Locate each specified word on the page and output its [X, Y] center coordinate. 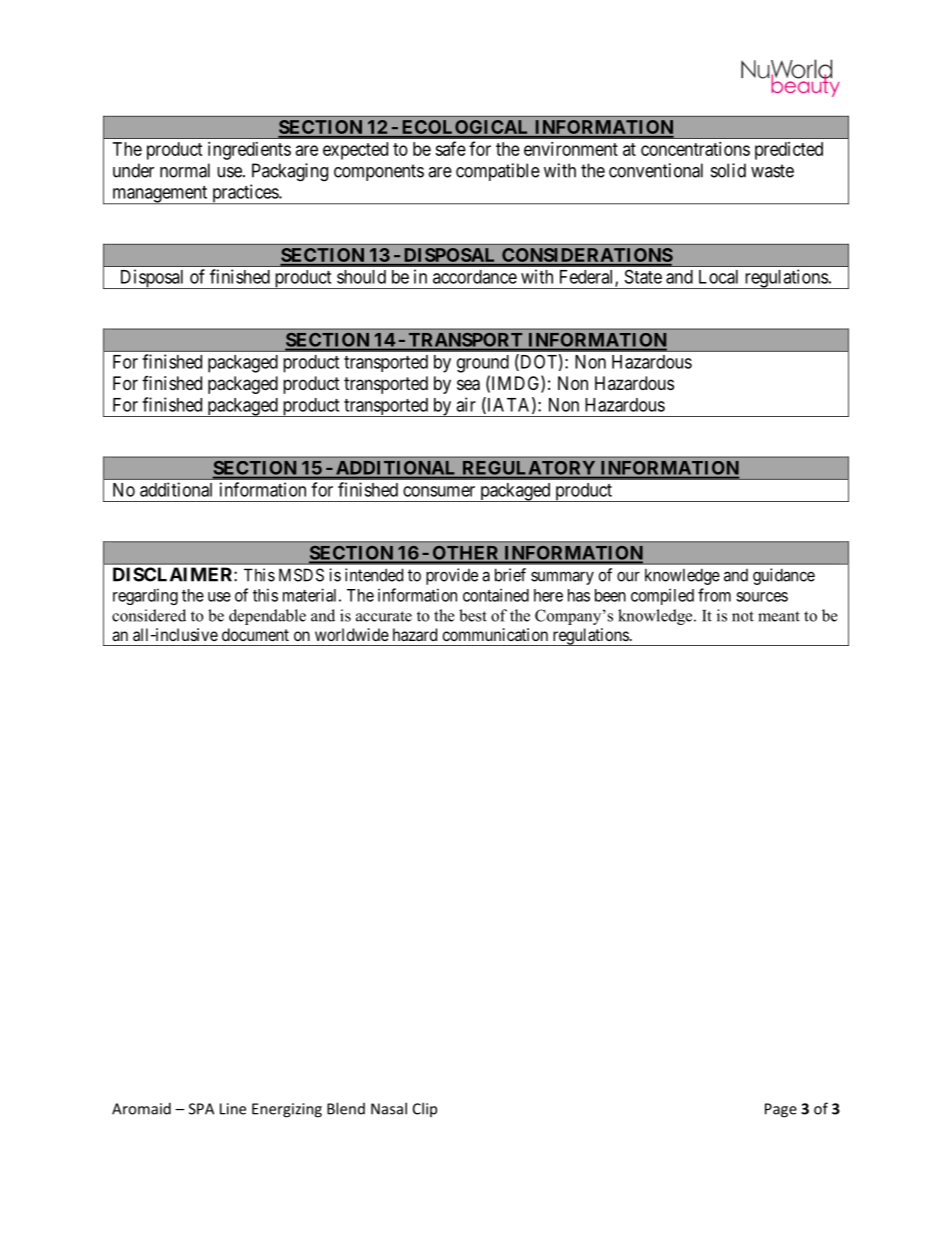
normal [185, 170]
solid [728, 170]
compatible [498, 172]
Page [781, 1110]
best [473, 615]
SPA [201, 1109]
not [743, 616]
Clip [425, 1109]
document [255, 634]
